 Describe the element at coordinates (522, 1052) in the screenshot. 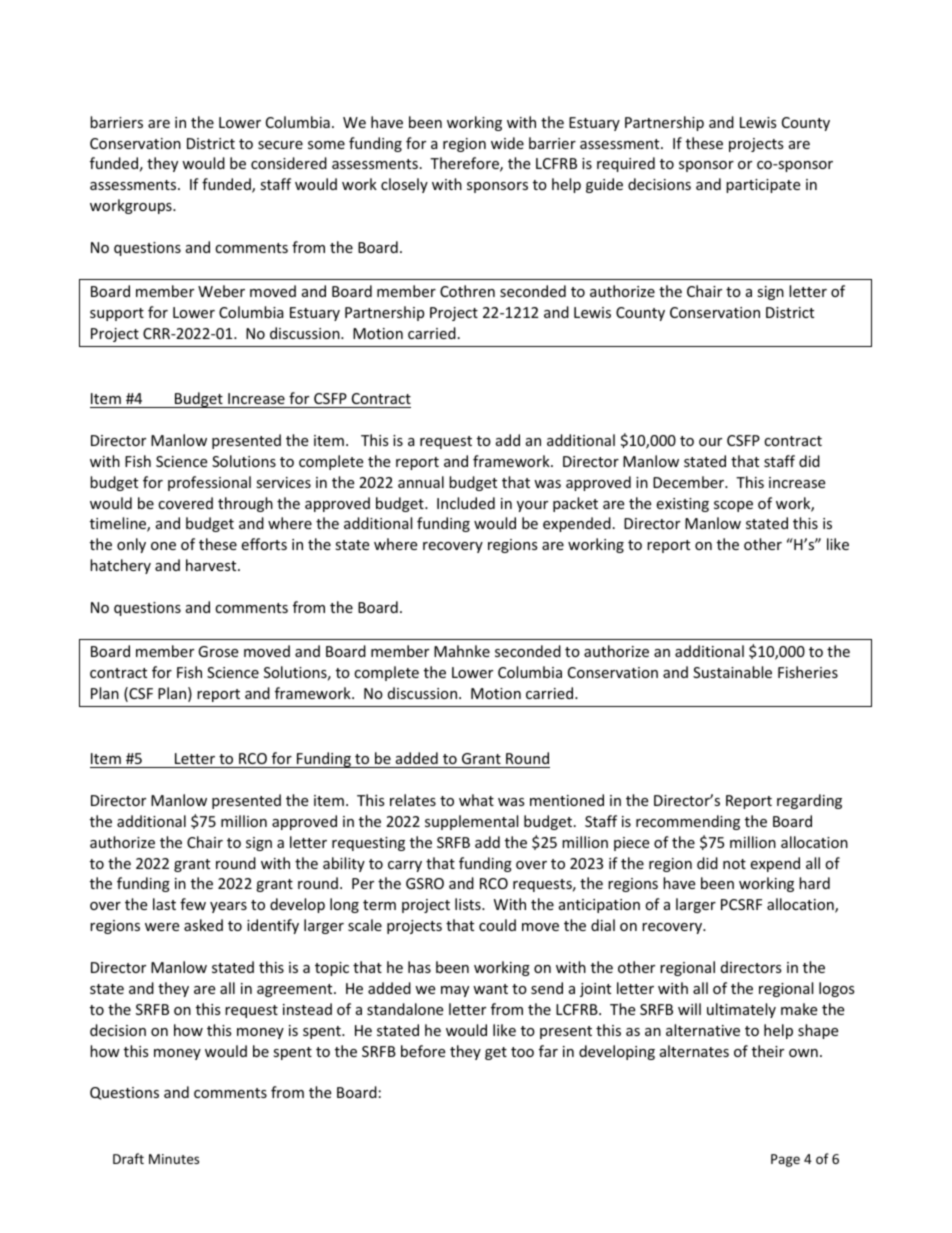

I see `too` at that location.
